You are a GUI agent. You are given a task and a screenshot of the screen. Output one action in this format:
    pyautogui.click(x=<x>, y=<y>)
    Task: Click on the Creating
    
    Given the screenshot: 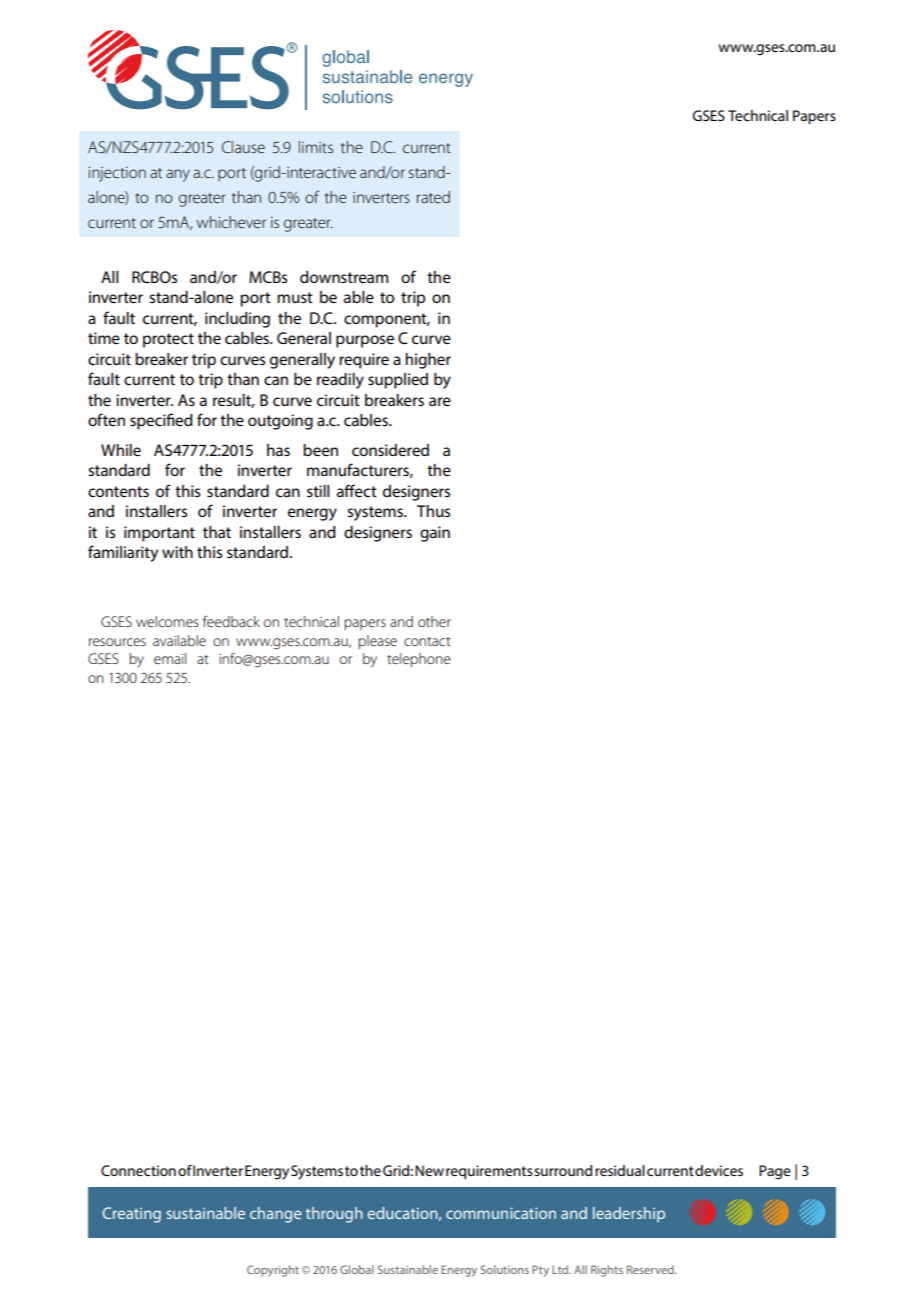 What is the action you would take?
    pyautogui.click(x=131, y=1215)
